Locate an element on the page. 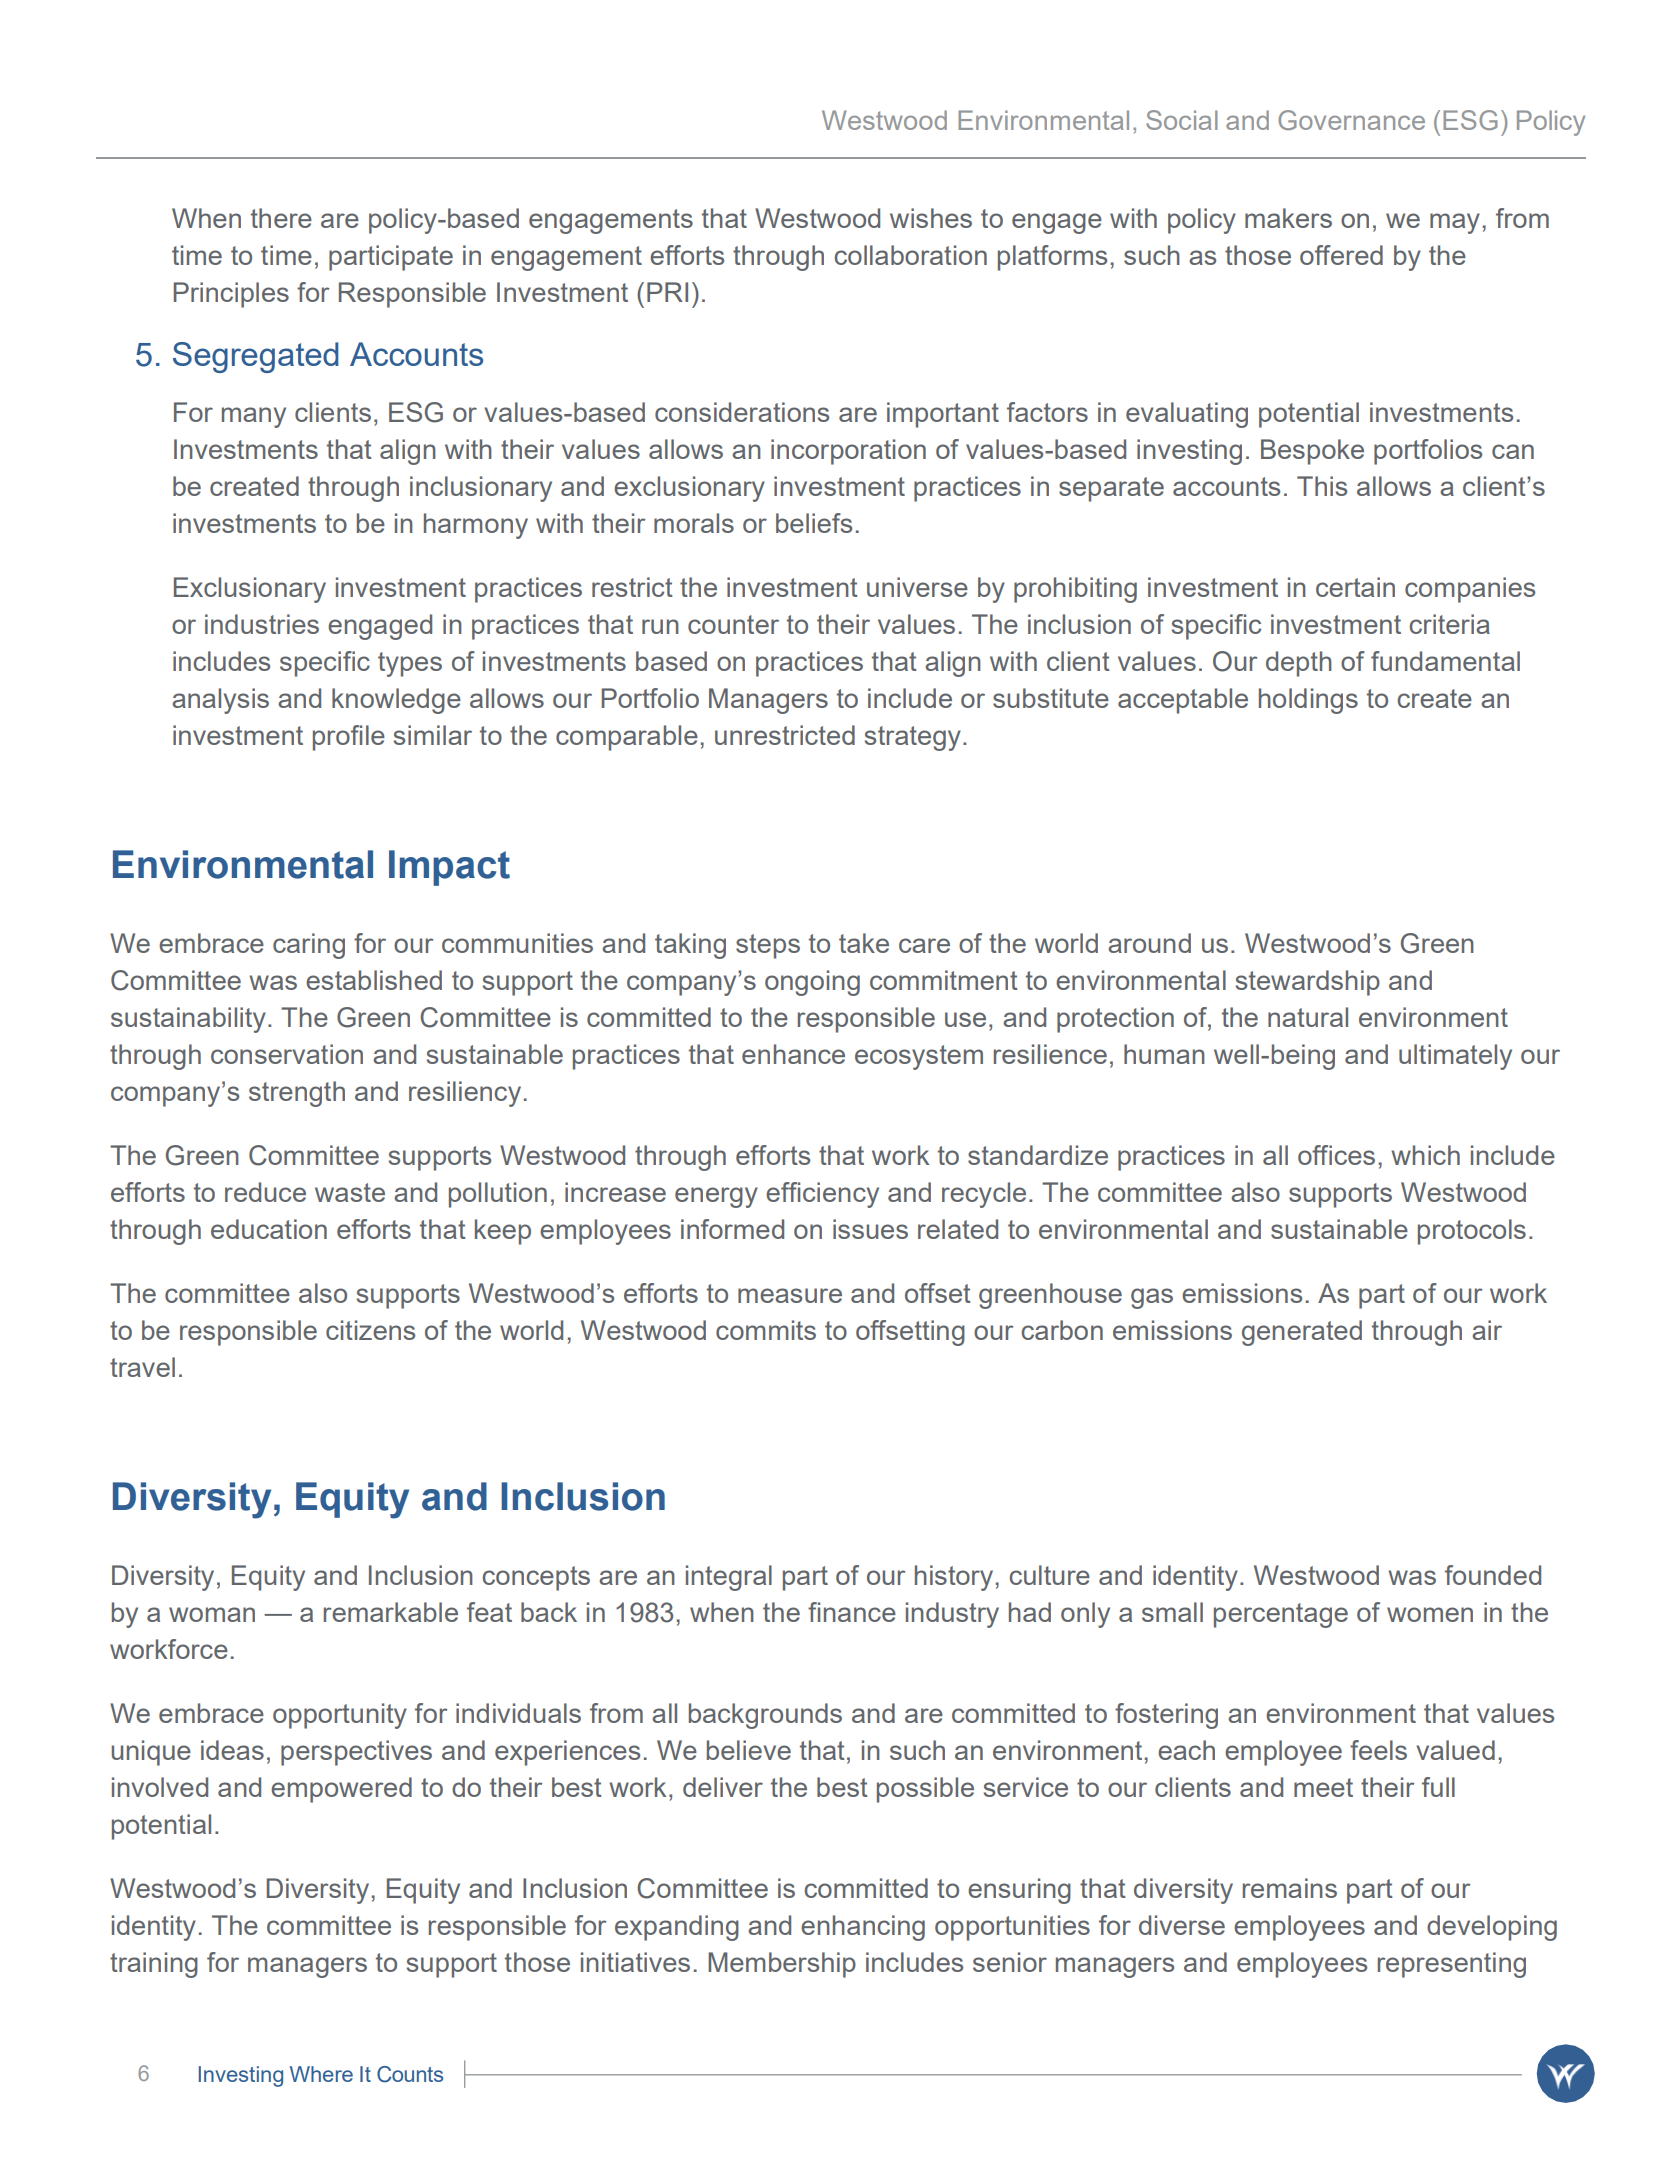  Where is located at coordinates (321, 2074).
